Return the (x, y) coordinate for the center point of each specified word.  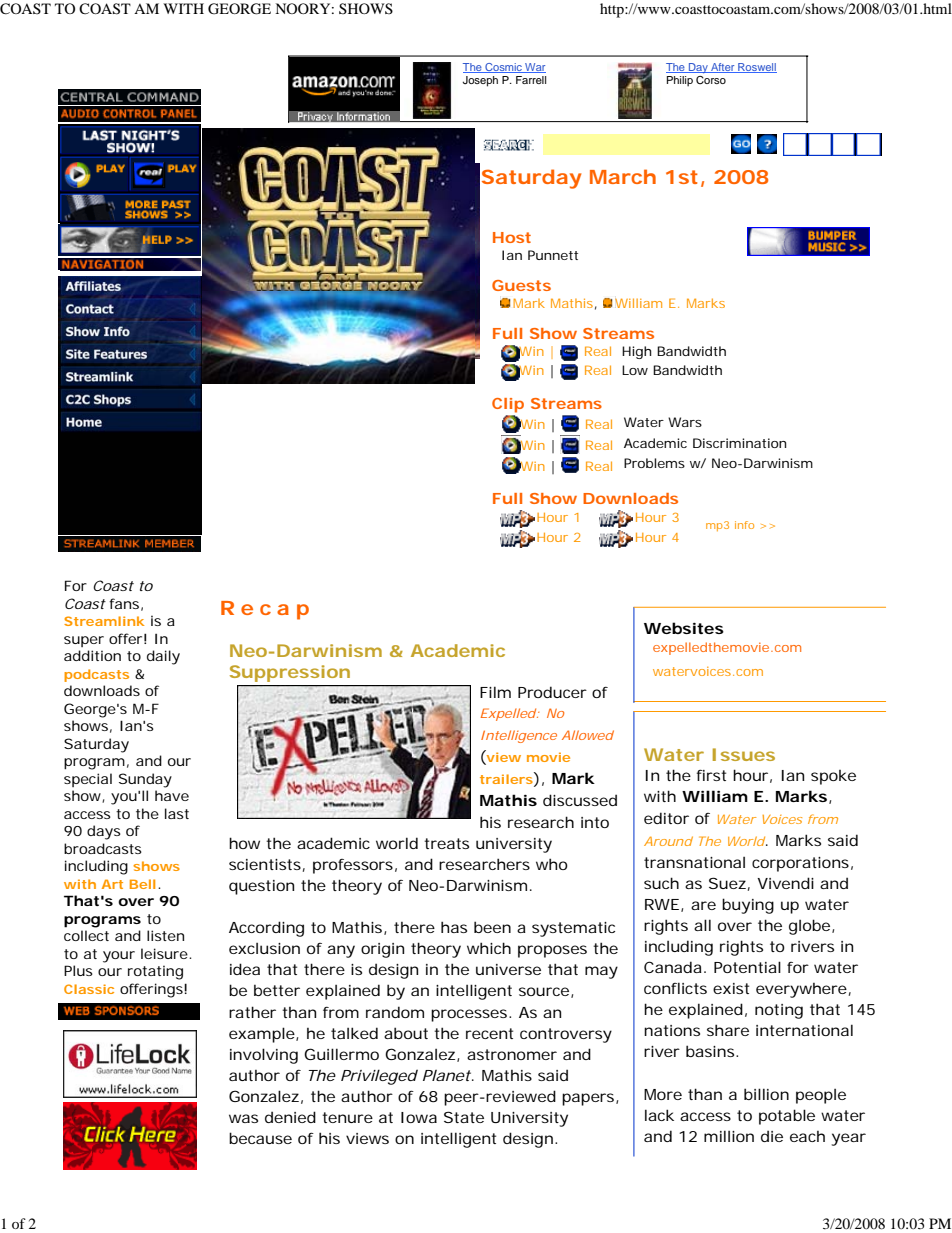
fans (126, 604)
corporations (802, 864)
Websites (684, 628)
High (637, 352)
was (243, 1118)
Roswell (756, 68)
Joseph (480, 81)
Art (112, 884)
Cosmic (503, 68)
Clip (508, 405)
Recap (265, 610)
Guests (521, 285)
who (552, 864)
